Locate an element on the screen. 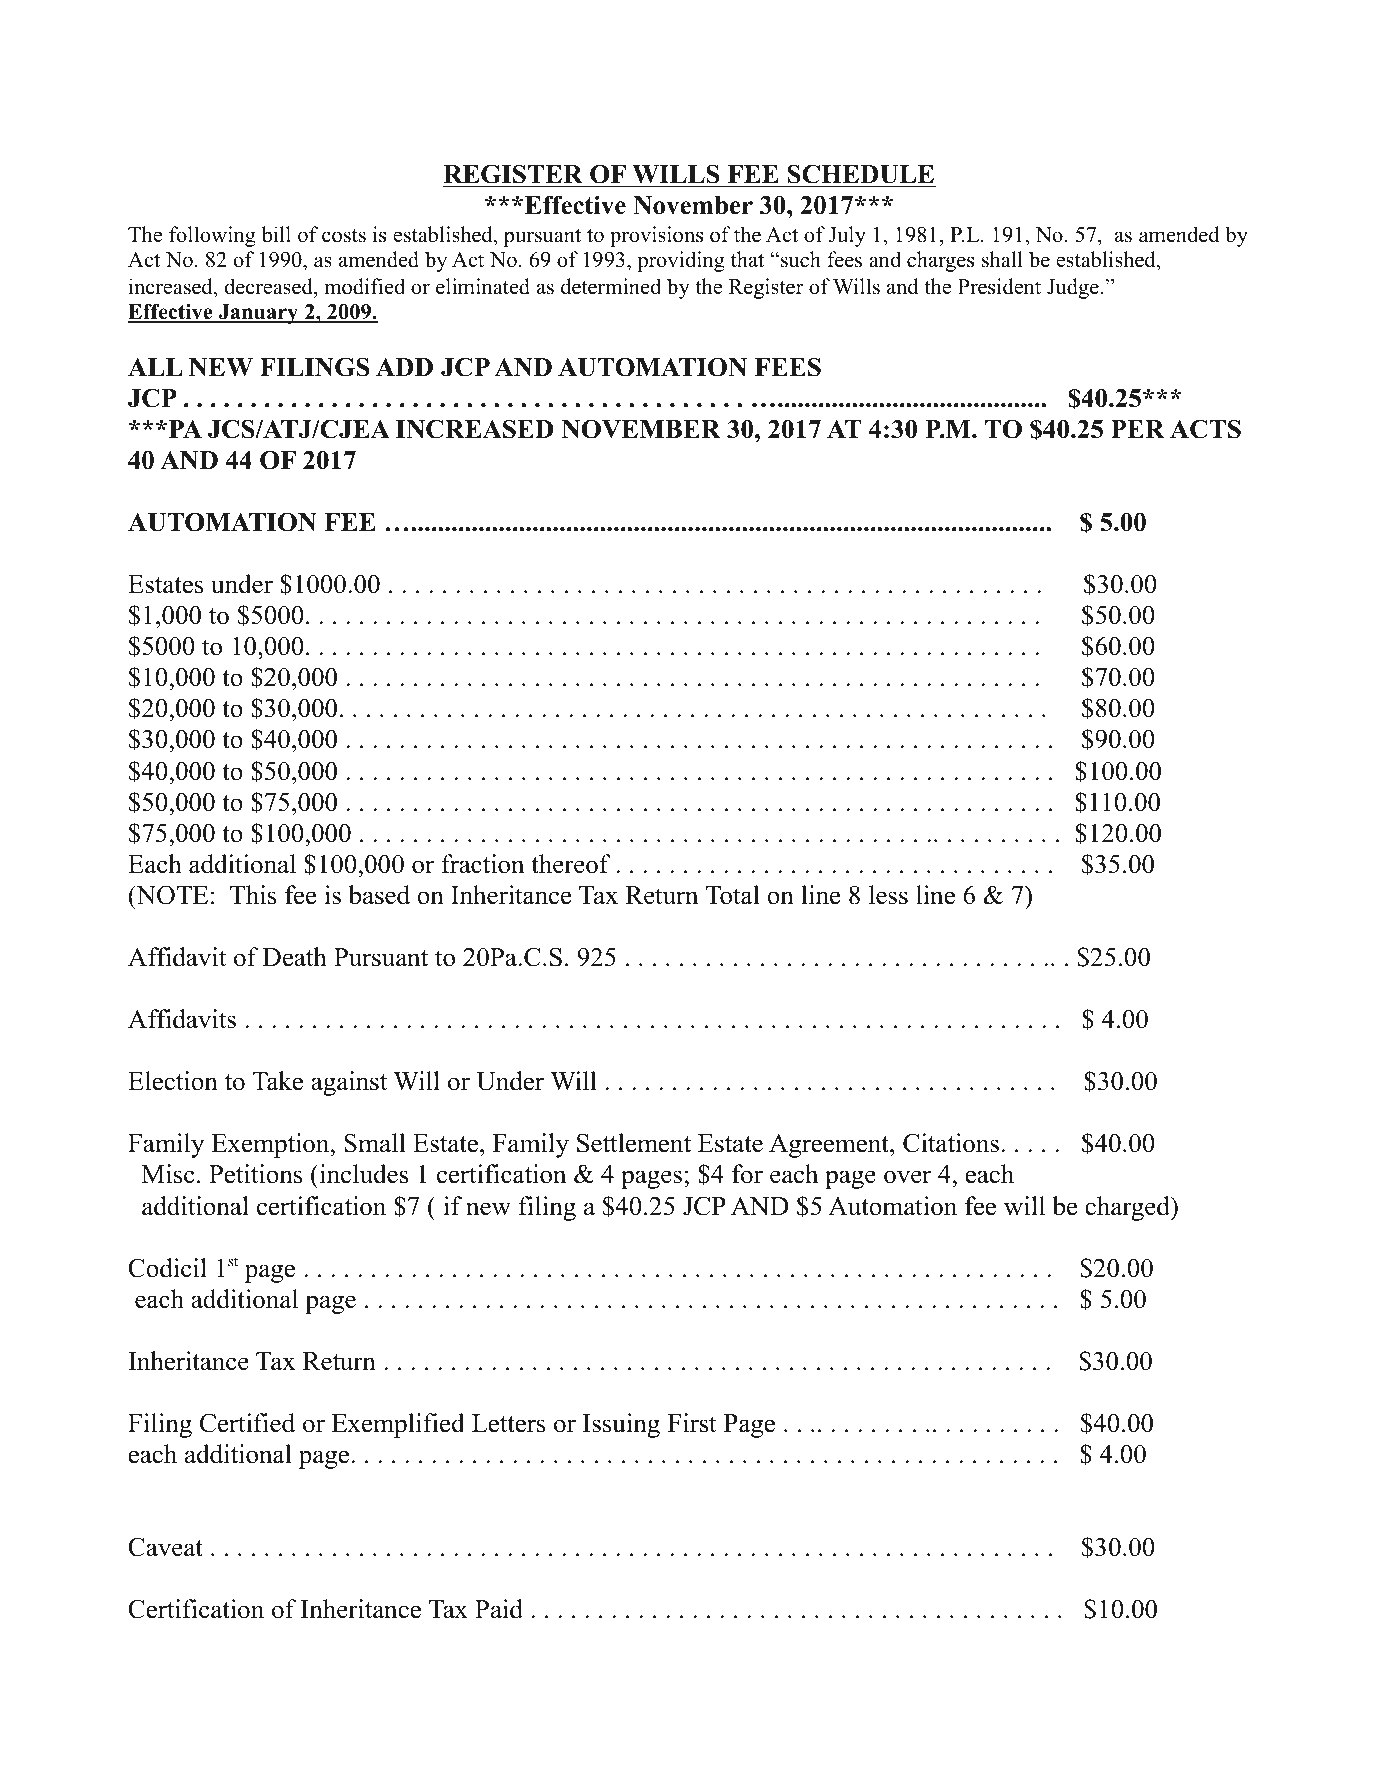 Image resolution: width=1378 pixels, height=1783 pixels. less is located at coordinates (888, 895).
